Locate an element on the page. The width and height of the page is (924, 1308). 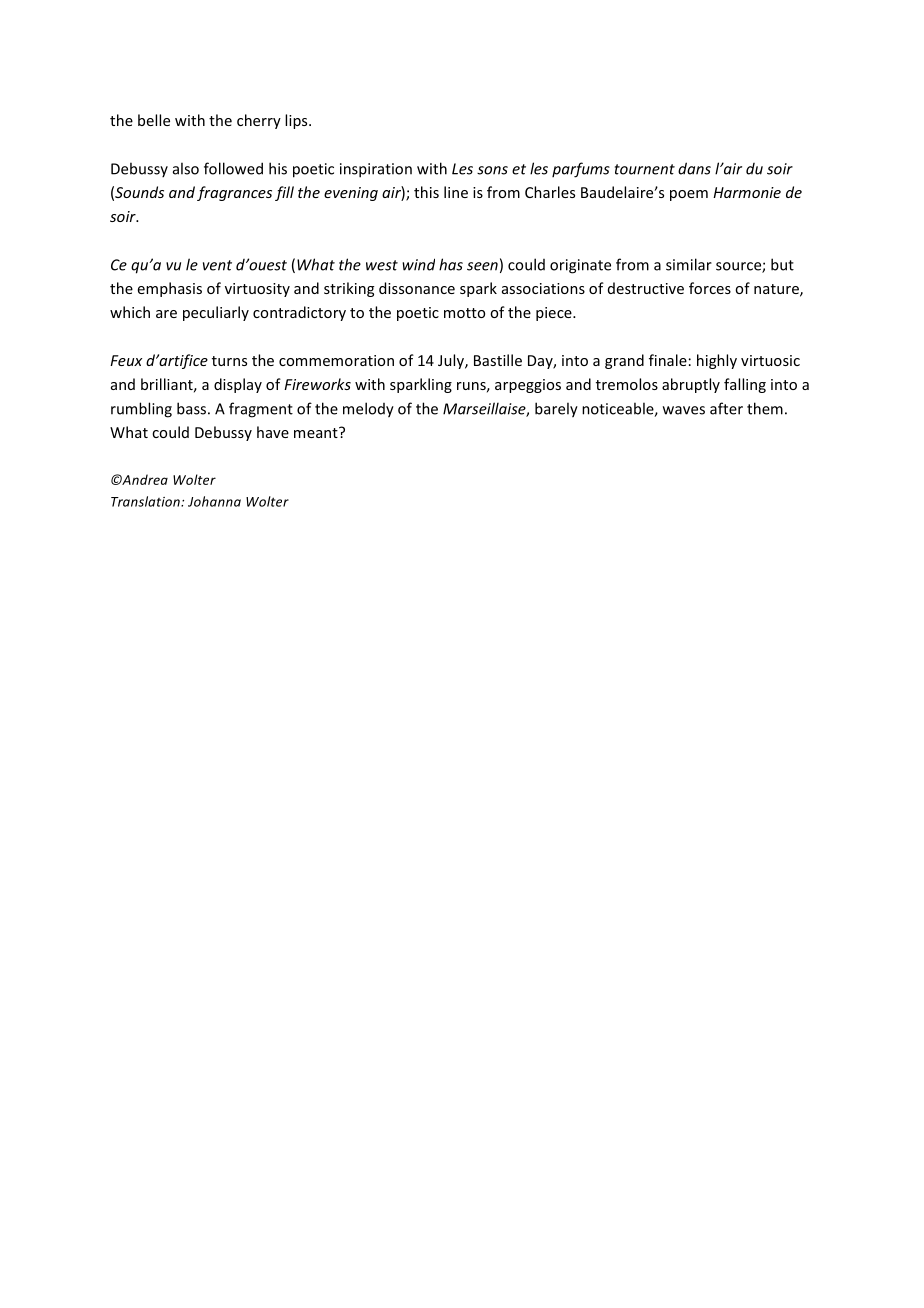
sons is located at coordinates (492, 170).
